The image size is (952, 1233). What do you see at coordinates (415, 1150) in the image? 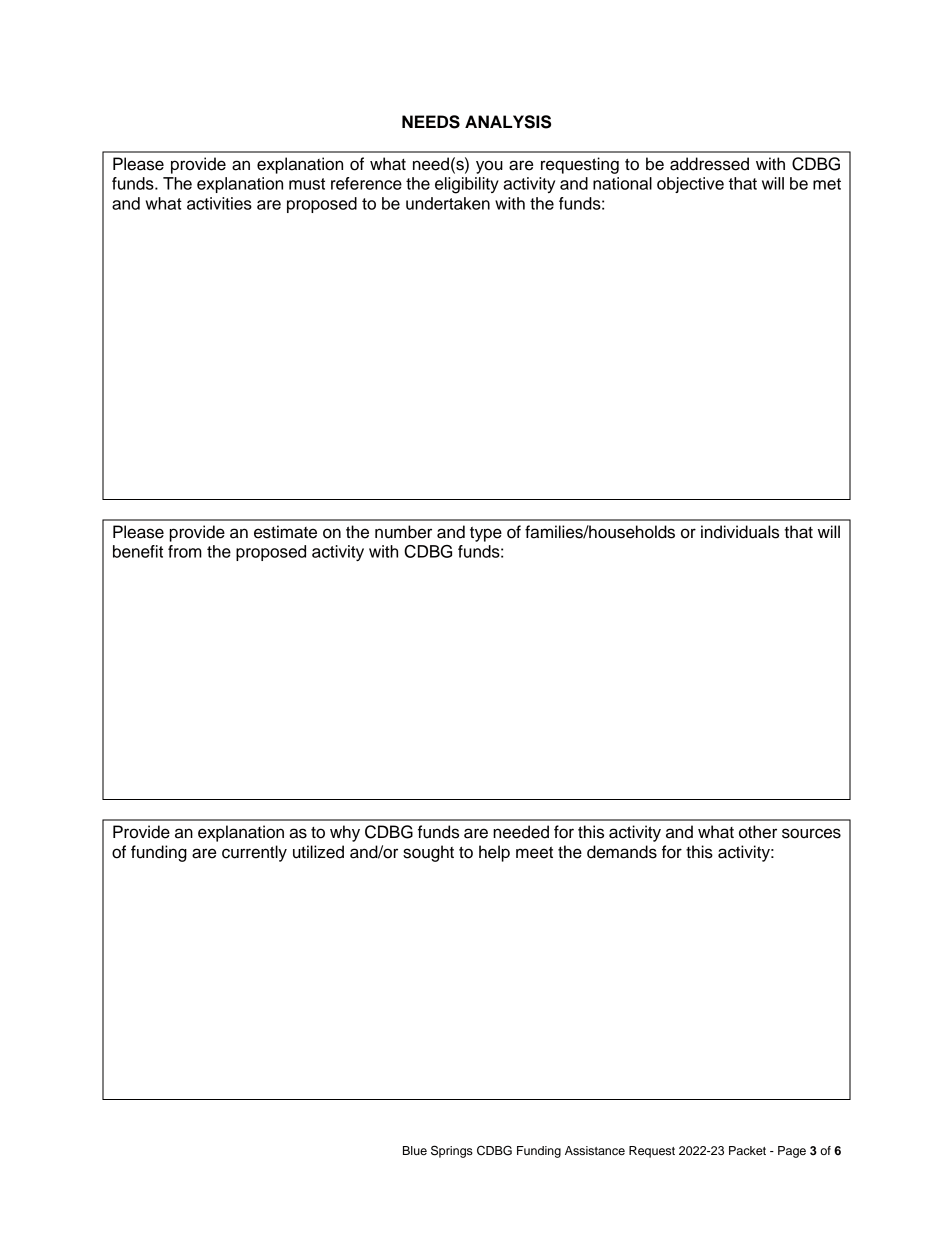
I see `Blue` at bounding box center [415, 1150].
